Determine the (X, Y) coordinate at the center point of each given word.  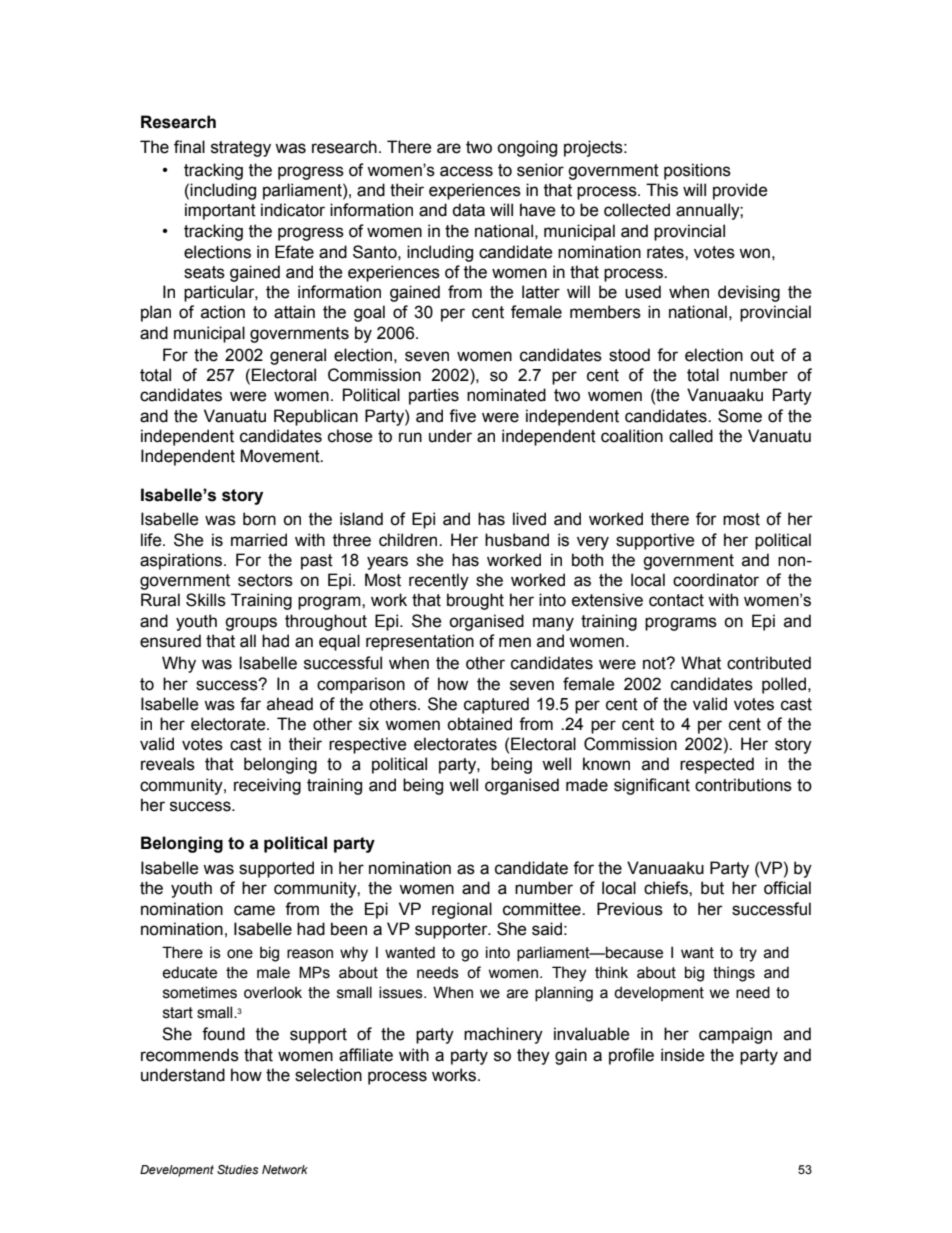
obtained (479, 724)
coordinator (716, 580)
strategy (241, 149)
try (748, 954)
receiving (267, 786)
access (466, 171)
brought (475, 601)
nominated (506, 395)
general (298, 356)
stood (629, 355)
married (259, 540)
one (240, 954)
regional (462, 910)
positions (697, 171)
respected (717, 765)
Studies (238, 1169)
